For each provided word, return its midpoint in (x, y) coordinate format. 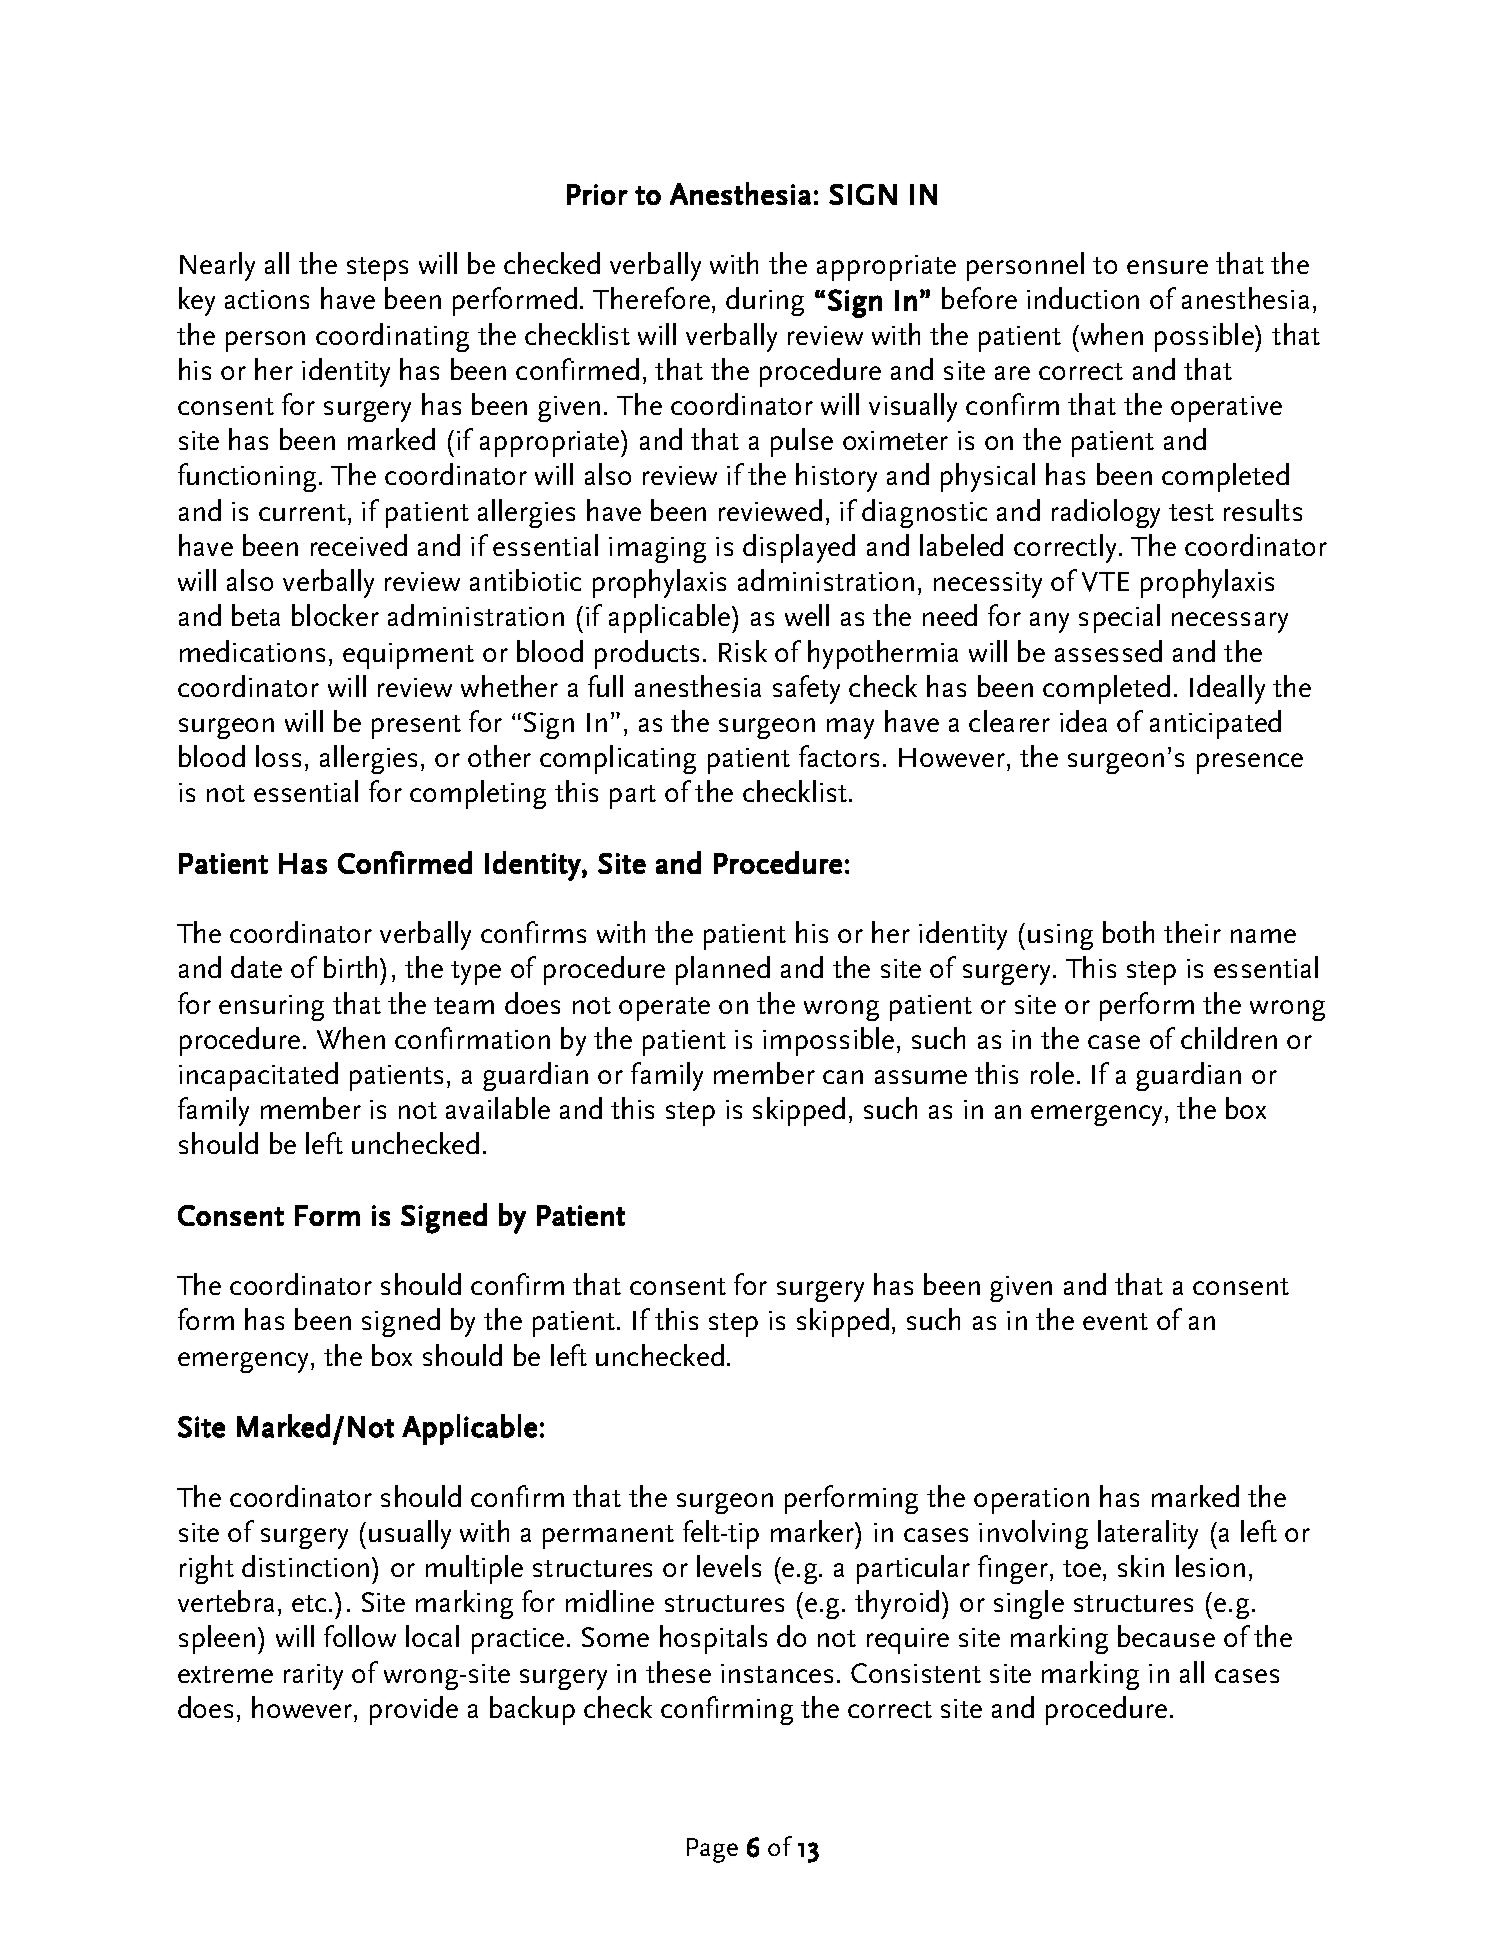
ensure (1167, 267)
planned (723, 970)
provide (414, 1710)
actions (267, 299)
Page (712, 1850)
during (765, 301)
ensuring (271, 1008)
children (1229, 1038)
